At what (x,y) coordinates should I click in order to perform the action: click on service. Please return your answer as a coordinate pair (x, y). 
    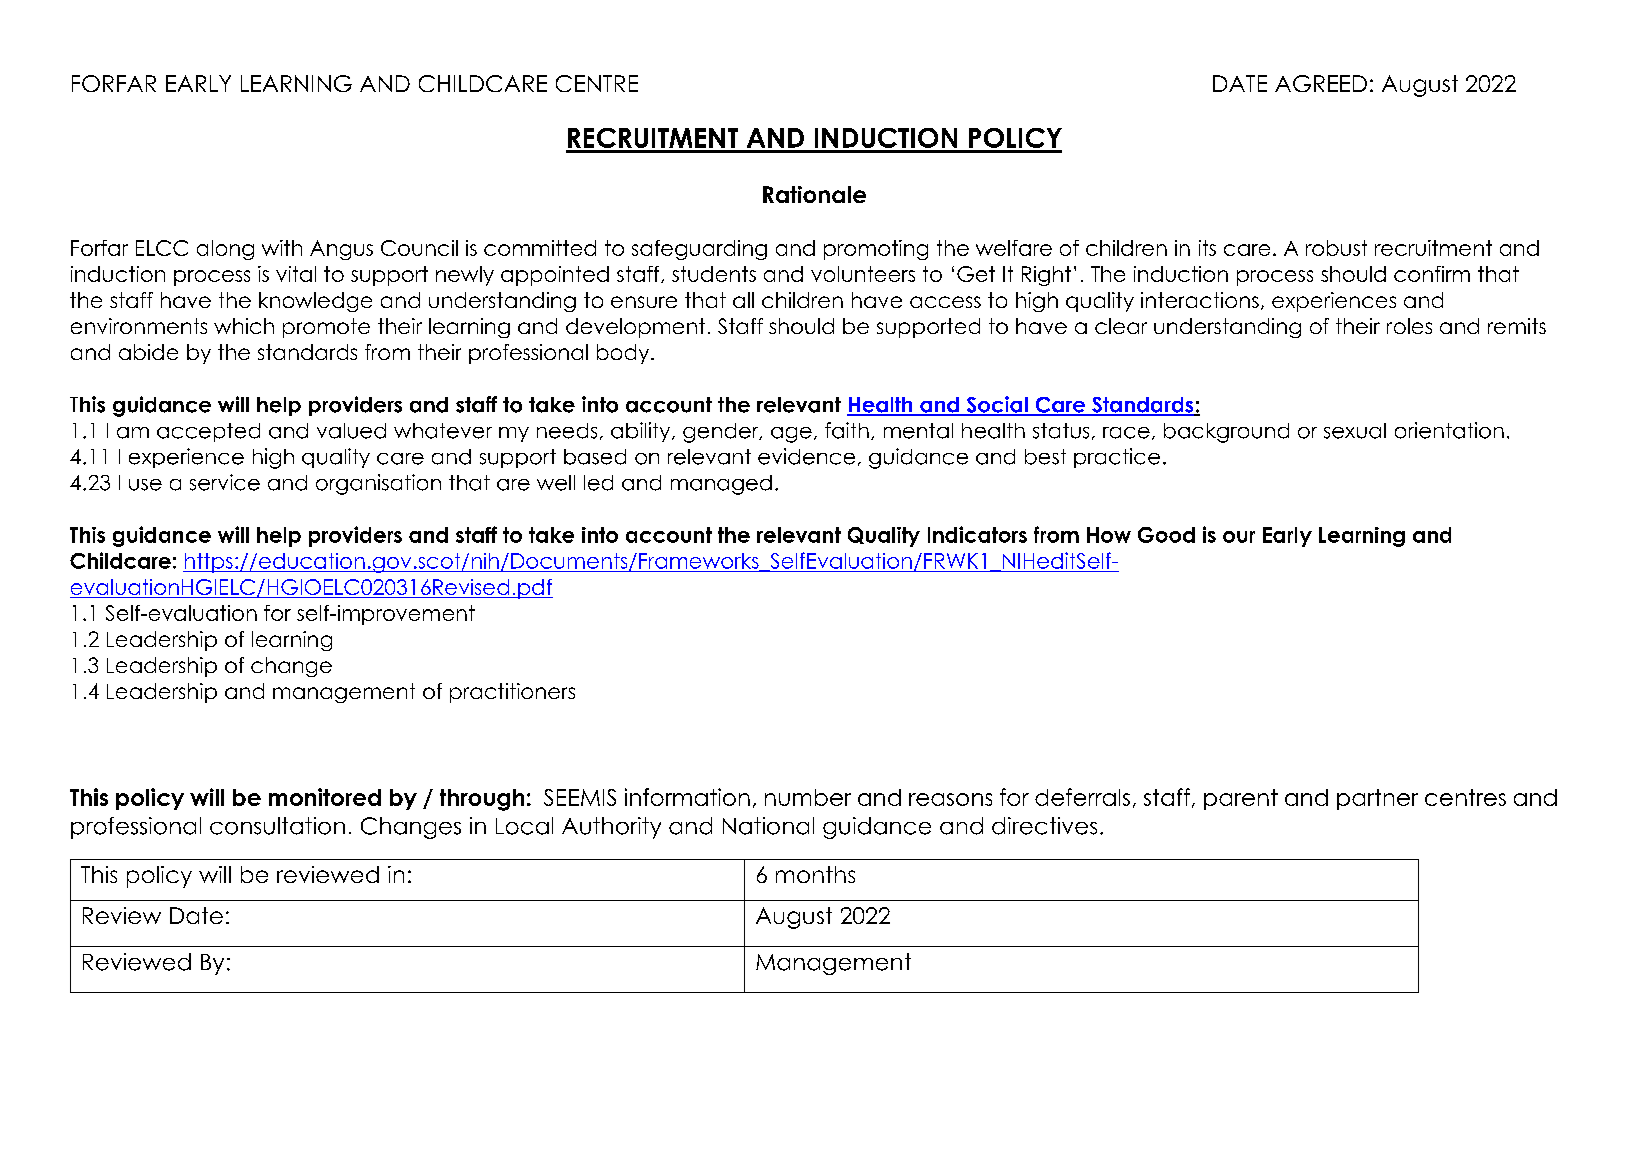
    Looking at the image, I should click on (225, 482).
